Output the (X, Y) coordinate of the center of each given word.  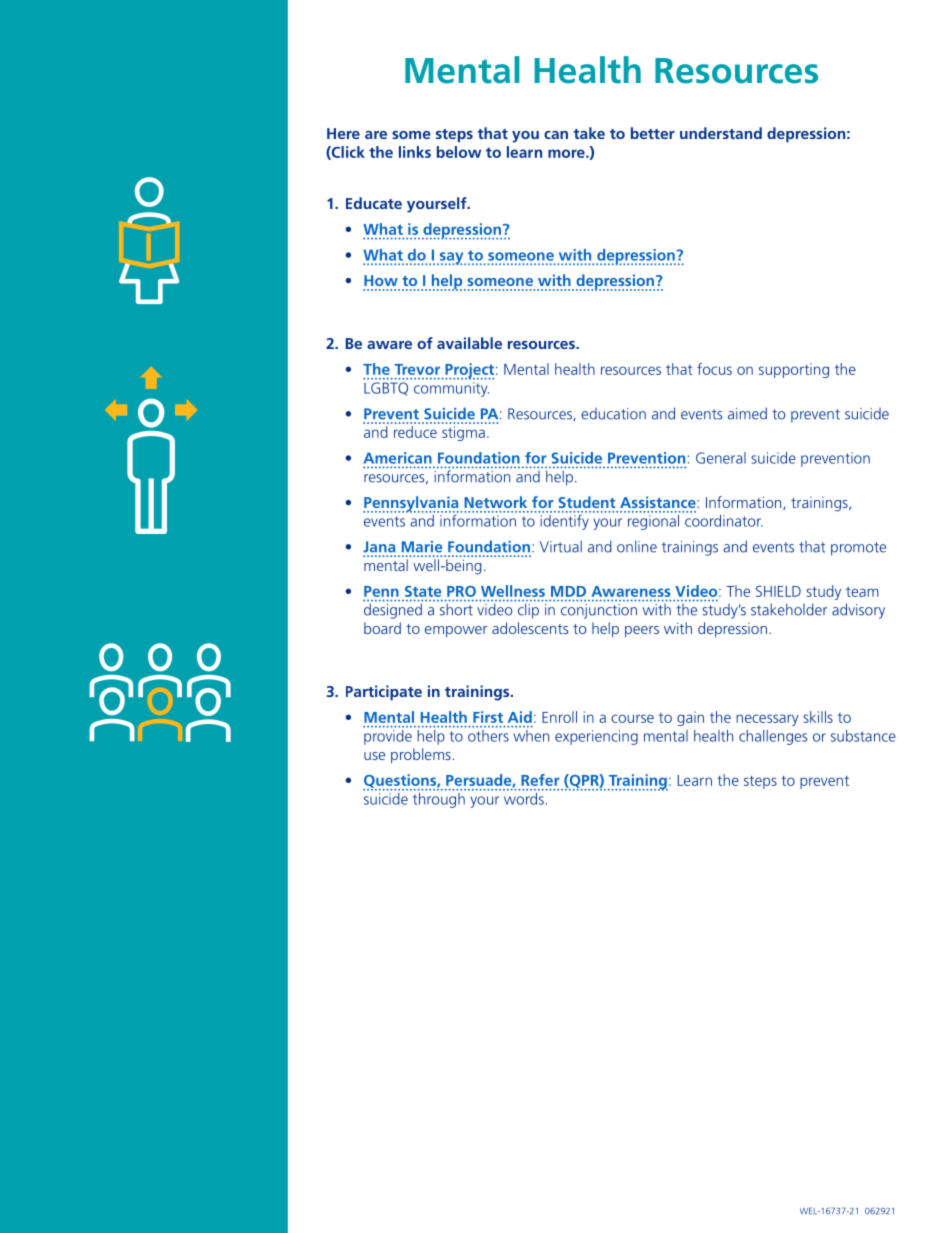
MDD (568, 591)
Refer (540, 780)
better (653, 133)
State (423, 591)
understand (721, 133)
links (415, 152)
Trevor (417, 369)
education (613, 414)
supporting (794, 370)
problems (421, 755)
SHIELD (778, 591)
